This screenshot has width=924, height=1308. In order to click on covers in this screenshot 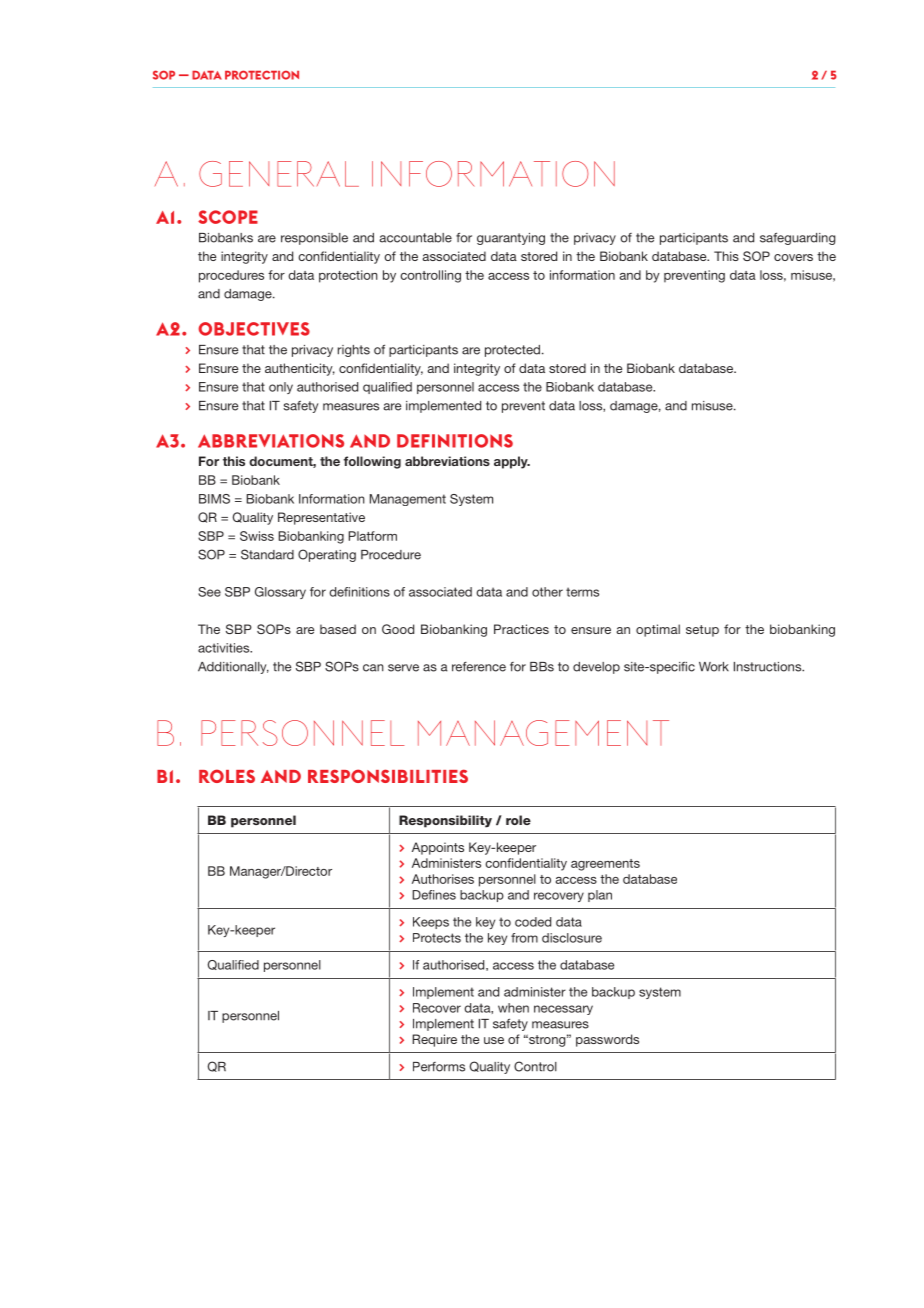, I will do `click(793, 257)`.
